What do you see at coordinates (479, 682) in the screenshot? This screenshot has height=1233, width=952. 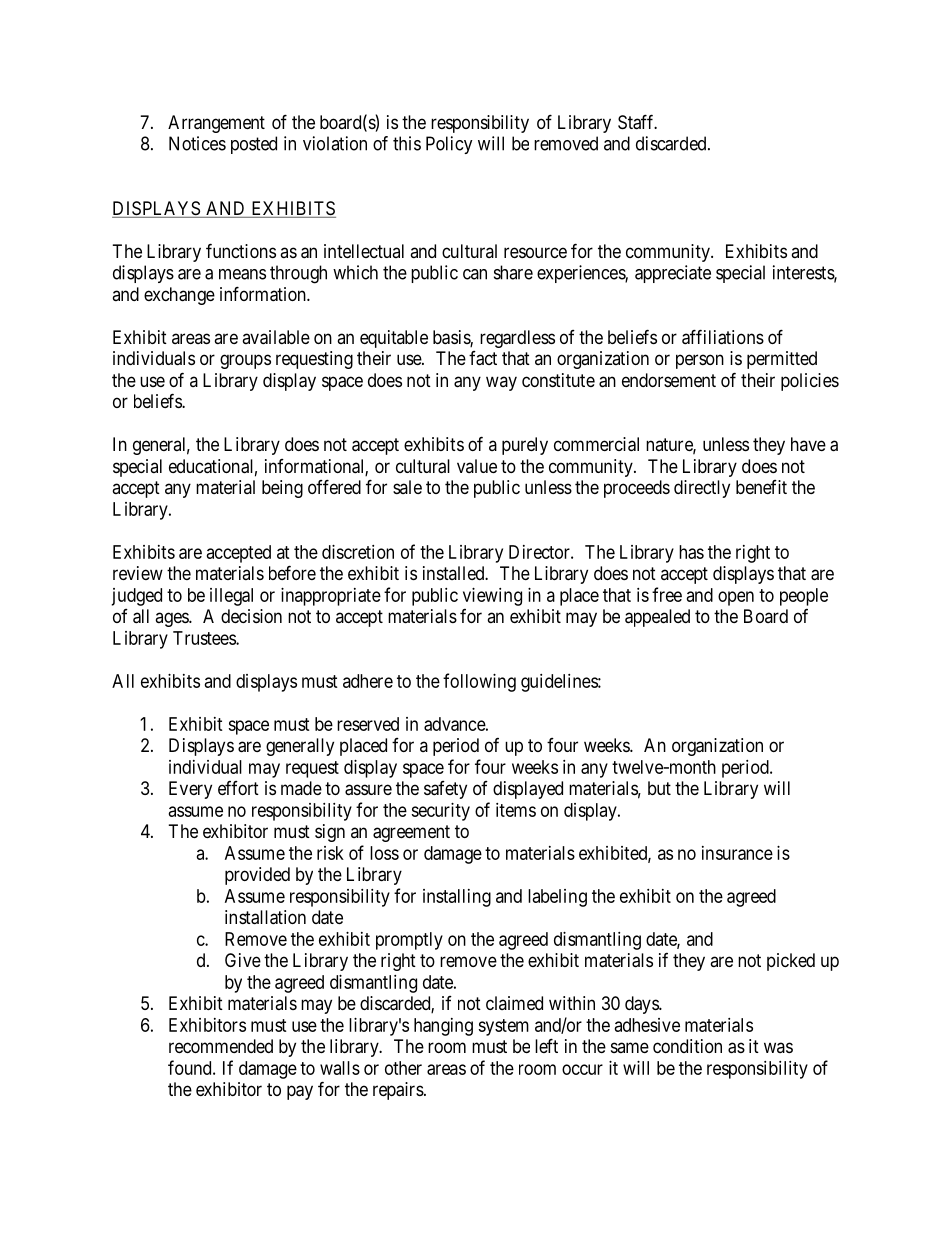 I see `following` at bounding box center [479, 682].
